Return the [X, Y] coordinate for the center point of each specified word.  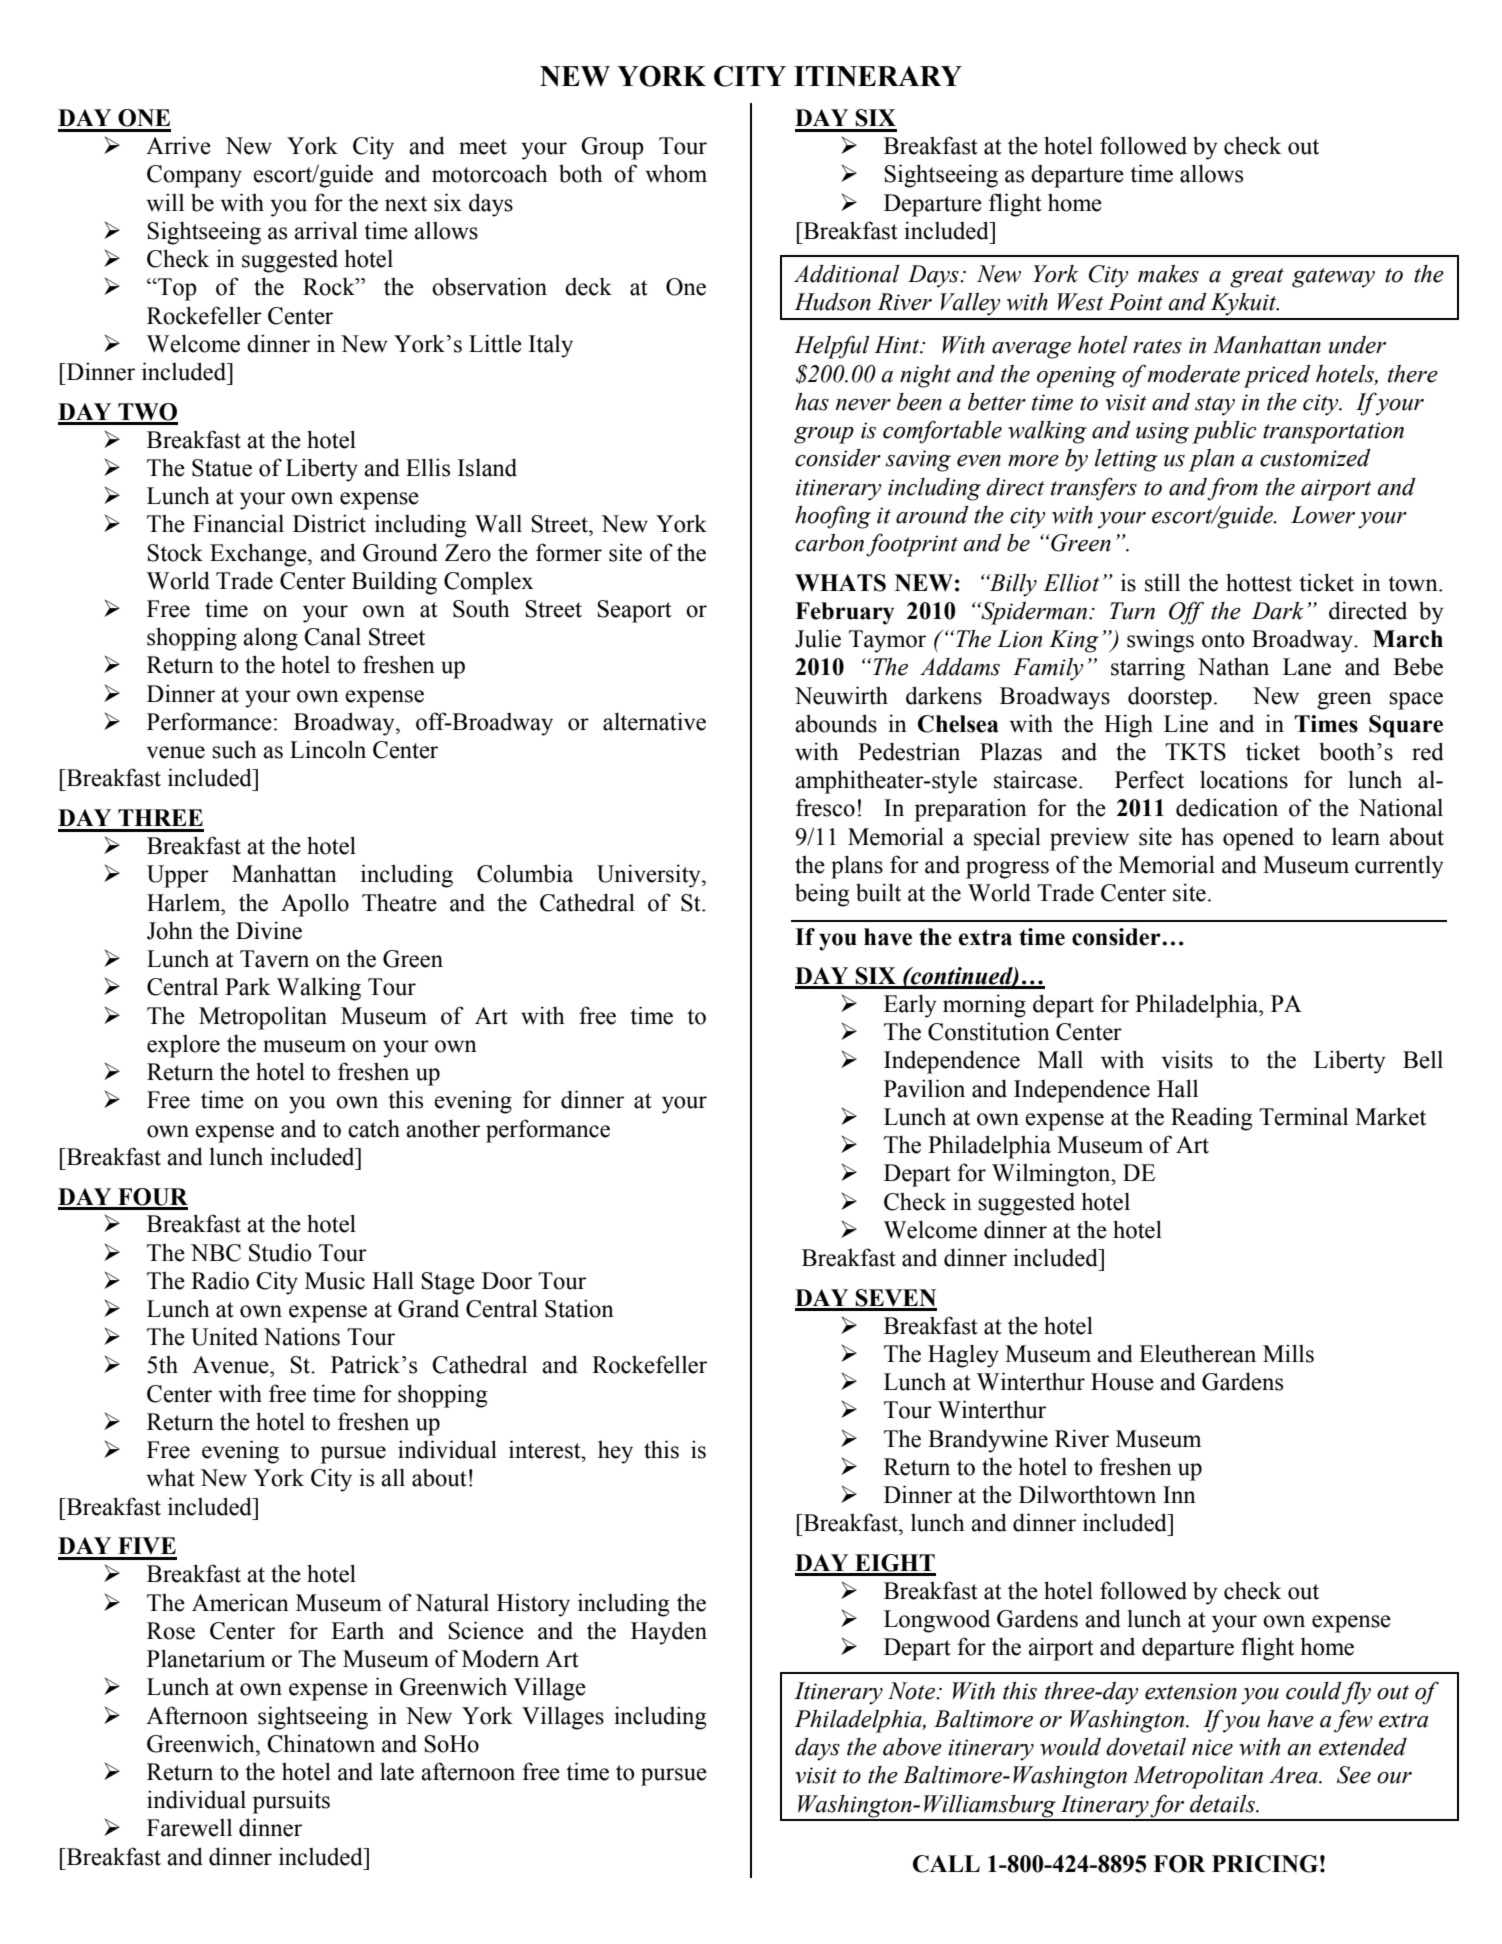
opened [1258, 839]
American [240, 1602]
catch [374, 1128]
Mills [1288, 1353]
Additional [847, 274]
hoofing [833, 517]
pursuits [291, 1802]
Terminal [1303, 1116]
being [822, 895]
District [329, 523]
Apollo [315, 905]
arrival [326, 230]
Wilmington [1052, 1175]
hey [615, 1452]
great [1257, 278]
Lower [1323, 515]
